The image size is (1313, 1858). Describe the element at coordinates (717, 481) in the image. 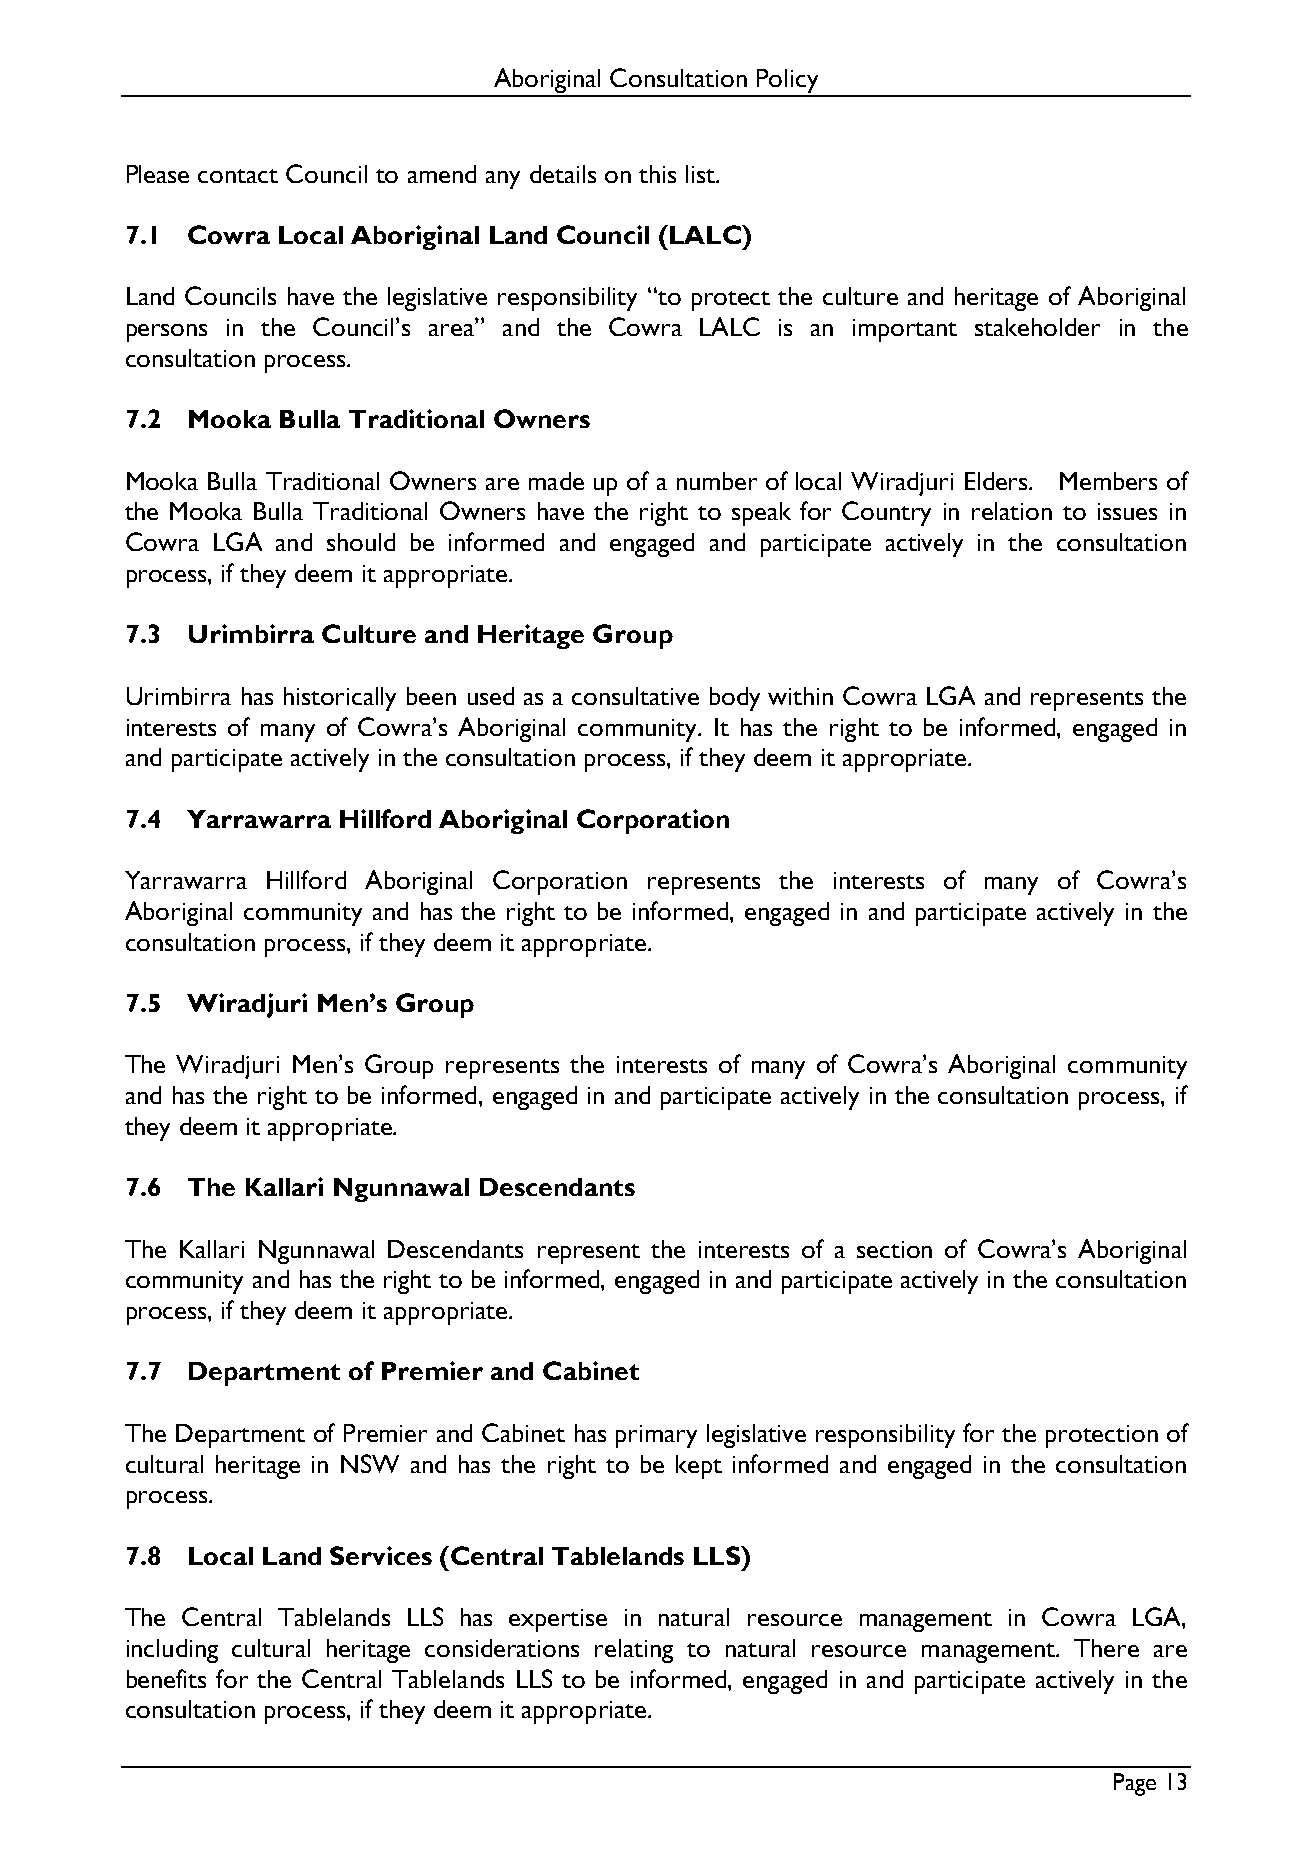

I see `number` at that location.
